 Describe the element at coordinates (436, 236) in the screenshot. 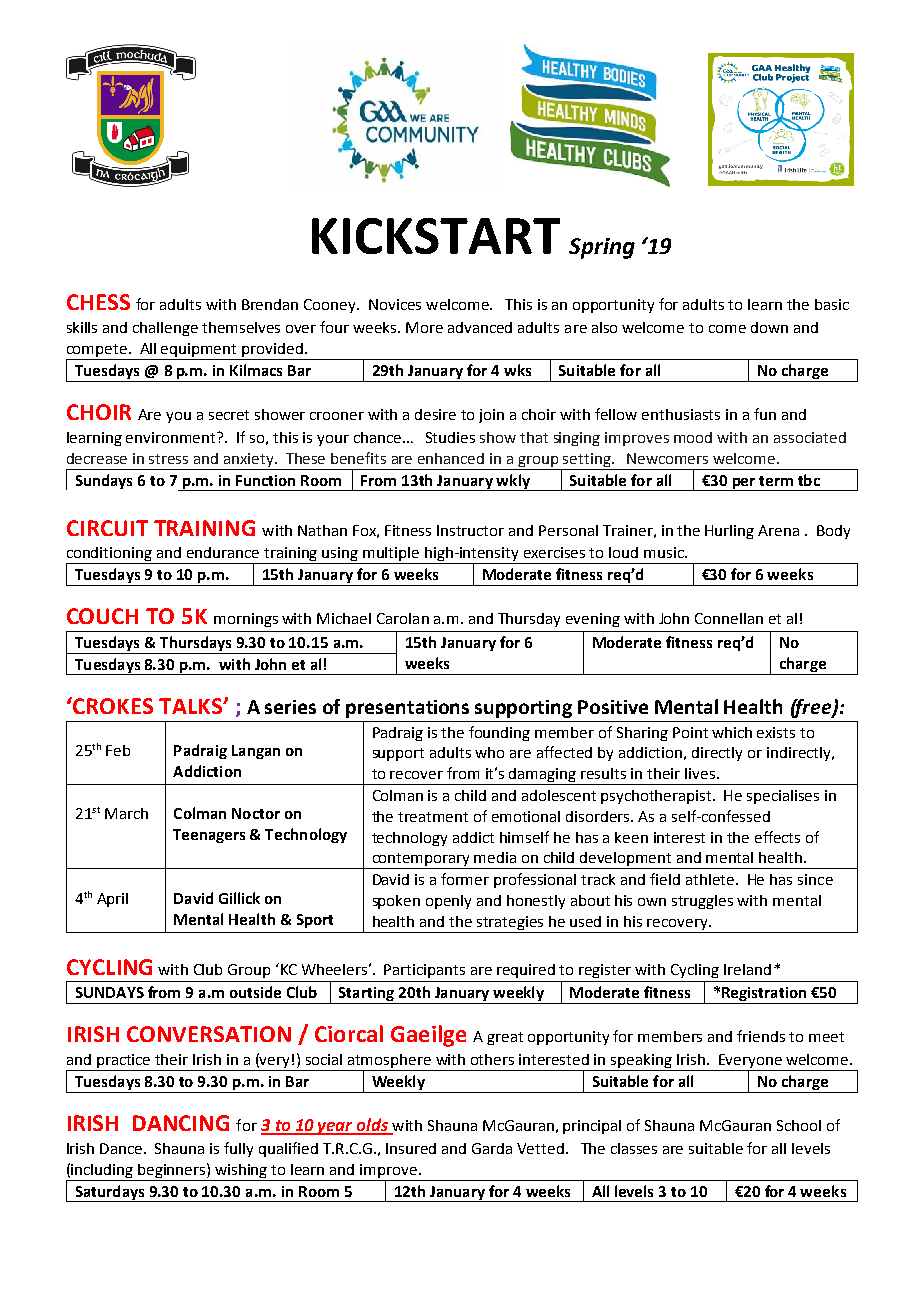

I see `KICKSTART` at that location.
